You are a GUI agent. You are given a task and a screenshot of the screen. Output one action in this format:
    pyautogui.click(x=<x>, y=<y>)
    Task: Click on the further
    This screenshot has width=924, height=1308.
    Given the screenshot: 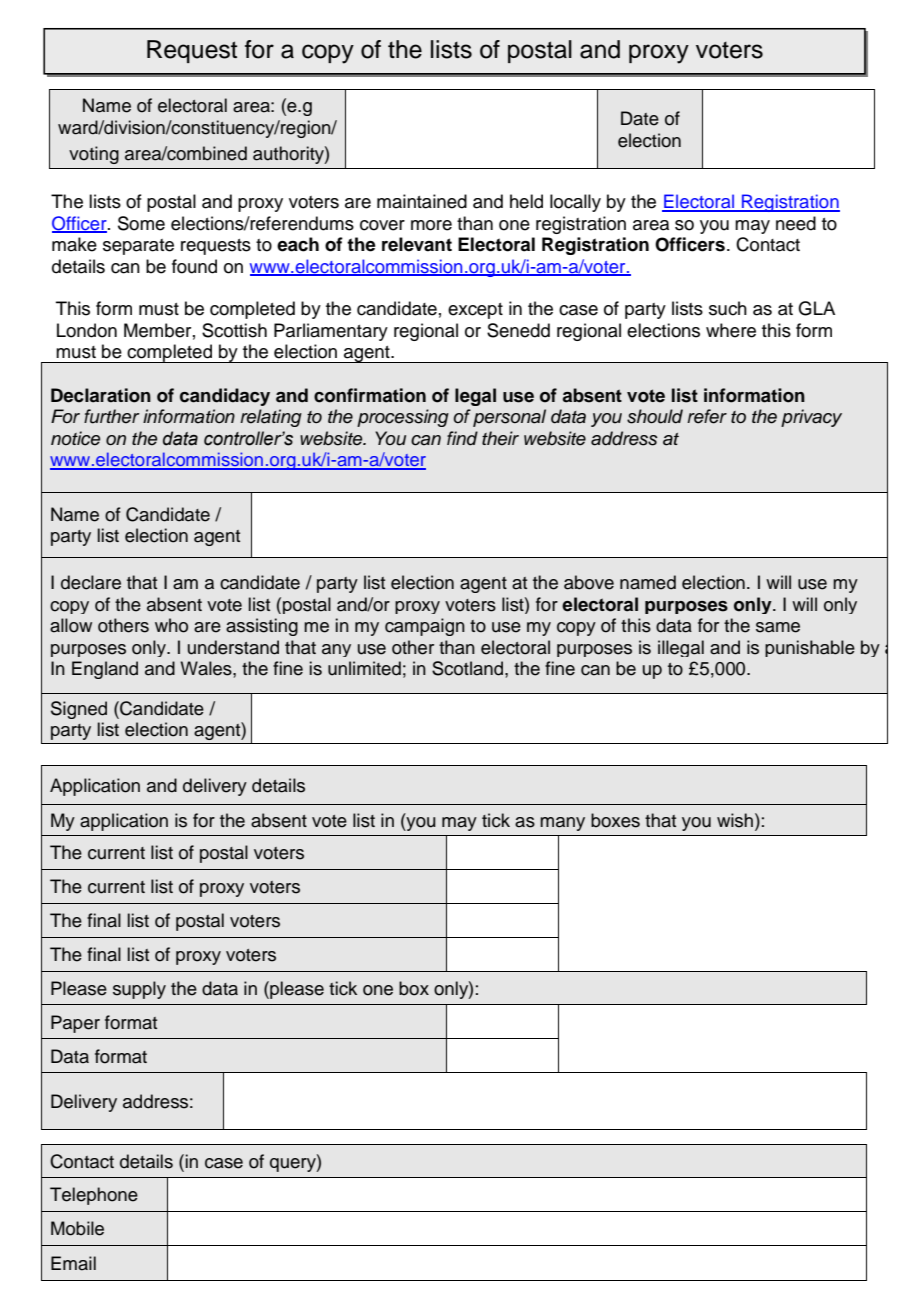 What is the action you would take?
    pyautogui.click(x=112, y=416)
